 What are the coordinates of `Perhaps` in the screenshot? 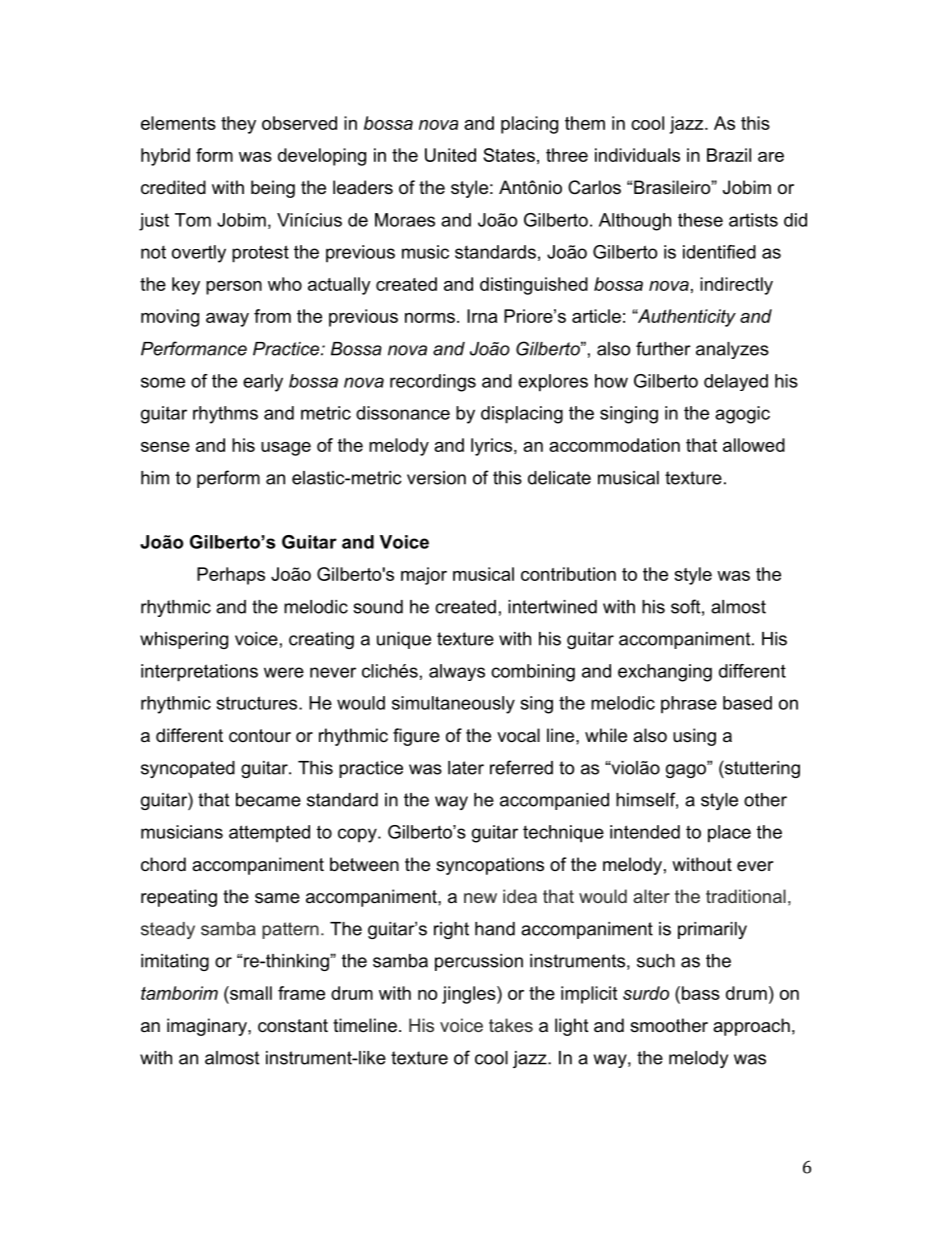 It's located at (231, 576).
